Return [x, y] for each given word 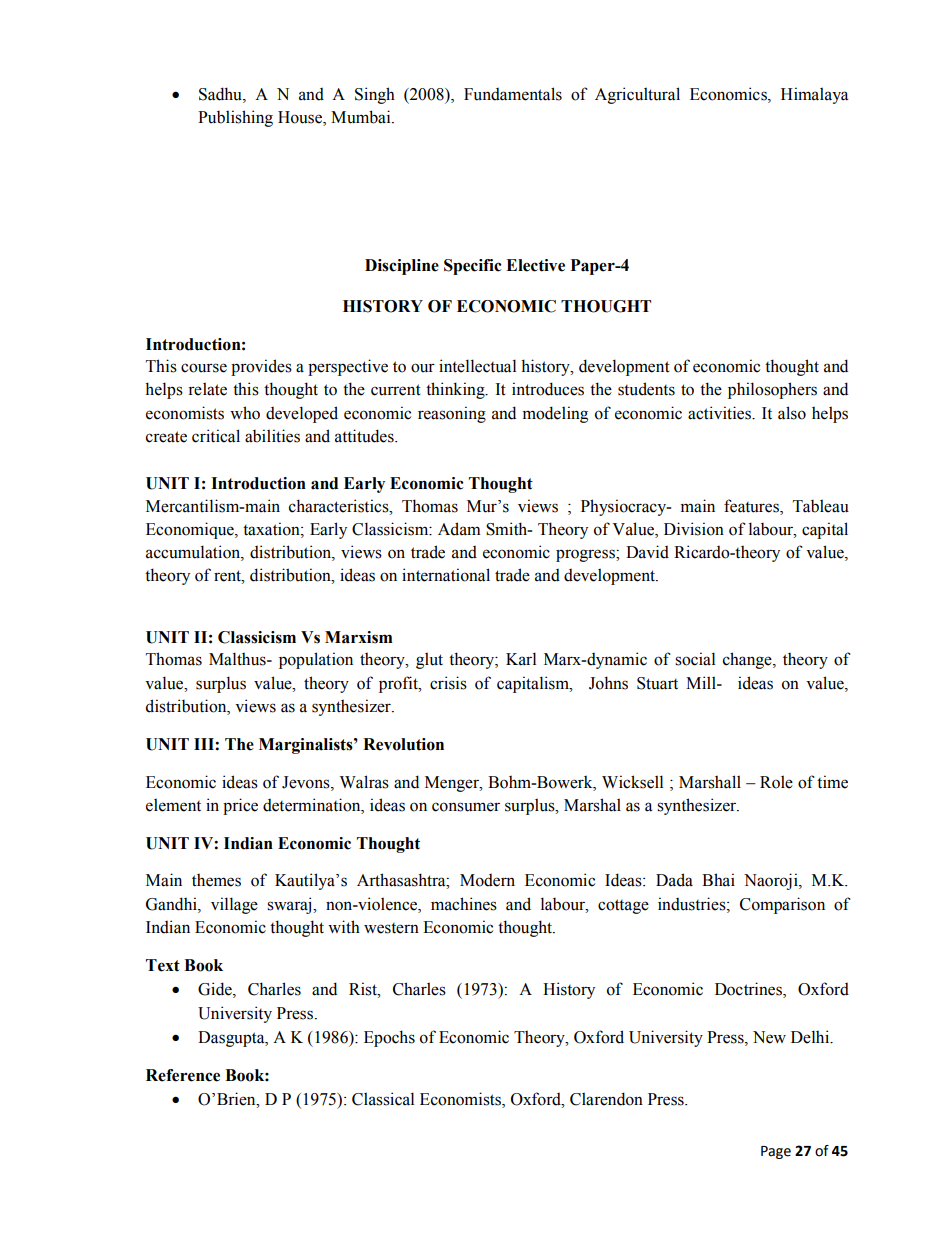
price [240, 806]
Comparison [782, 905]
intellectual [477, 366]
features [752, 506]
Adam [459, 529]
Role [776, 782]
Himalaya [814, 95]
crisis [448, 683]
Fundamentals [513, 94]
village [234, 905]
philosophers [772, 390]
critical [216, 436]
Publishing [235, 118]
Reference [183, 1075]
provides [261, 367]
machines [464, 904]
